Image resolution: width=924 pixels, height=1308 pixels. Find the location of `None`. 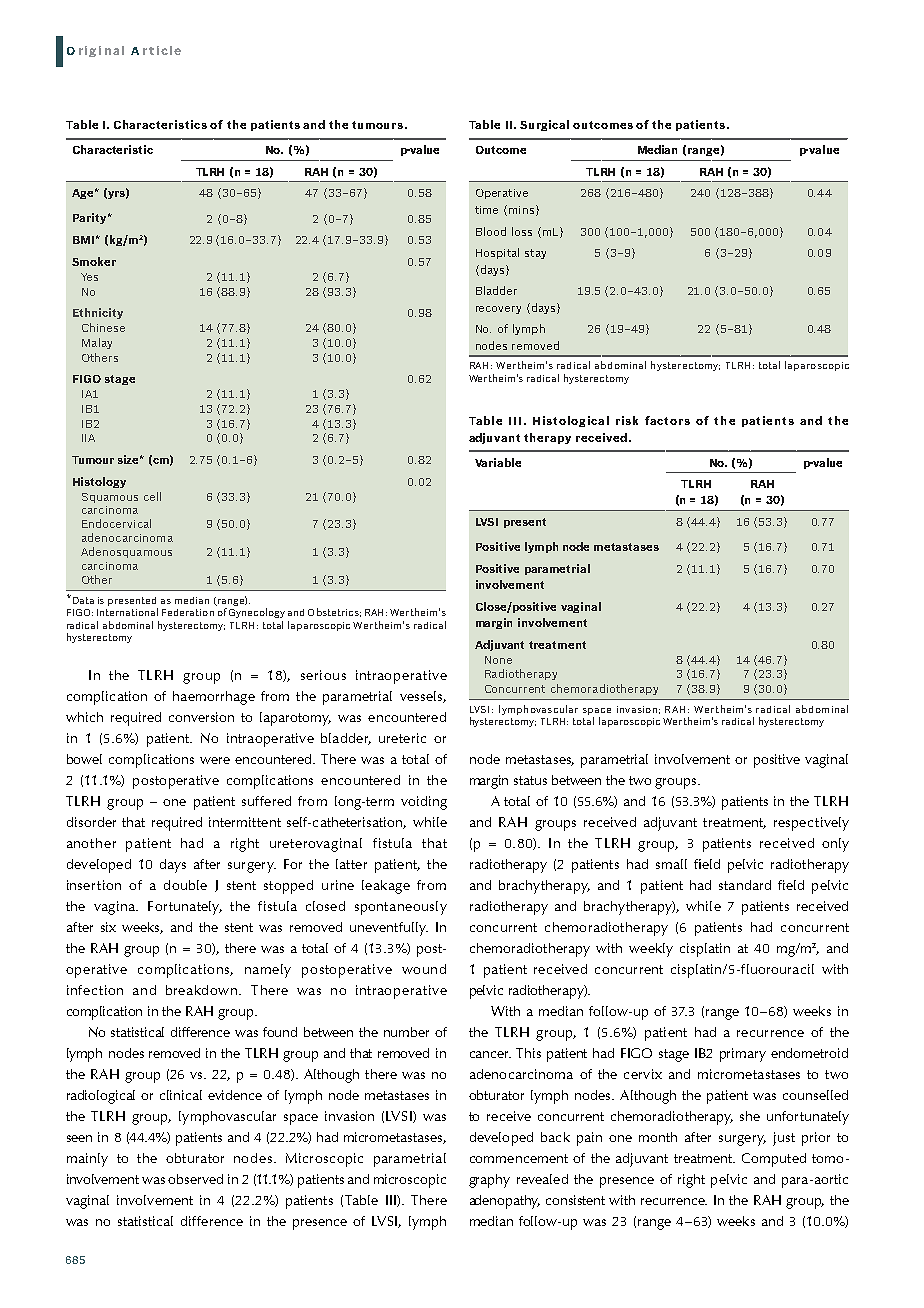

None is located at coordinates (498, 660).
